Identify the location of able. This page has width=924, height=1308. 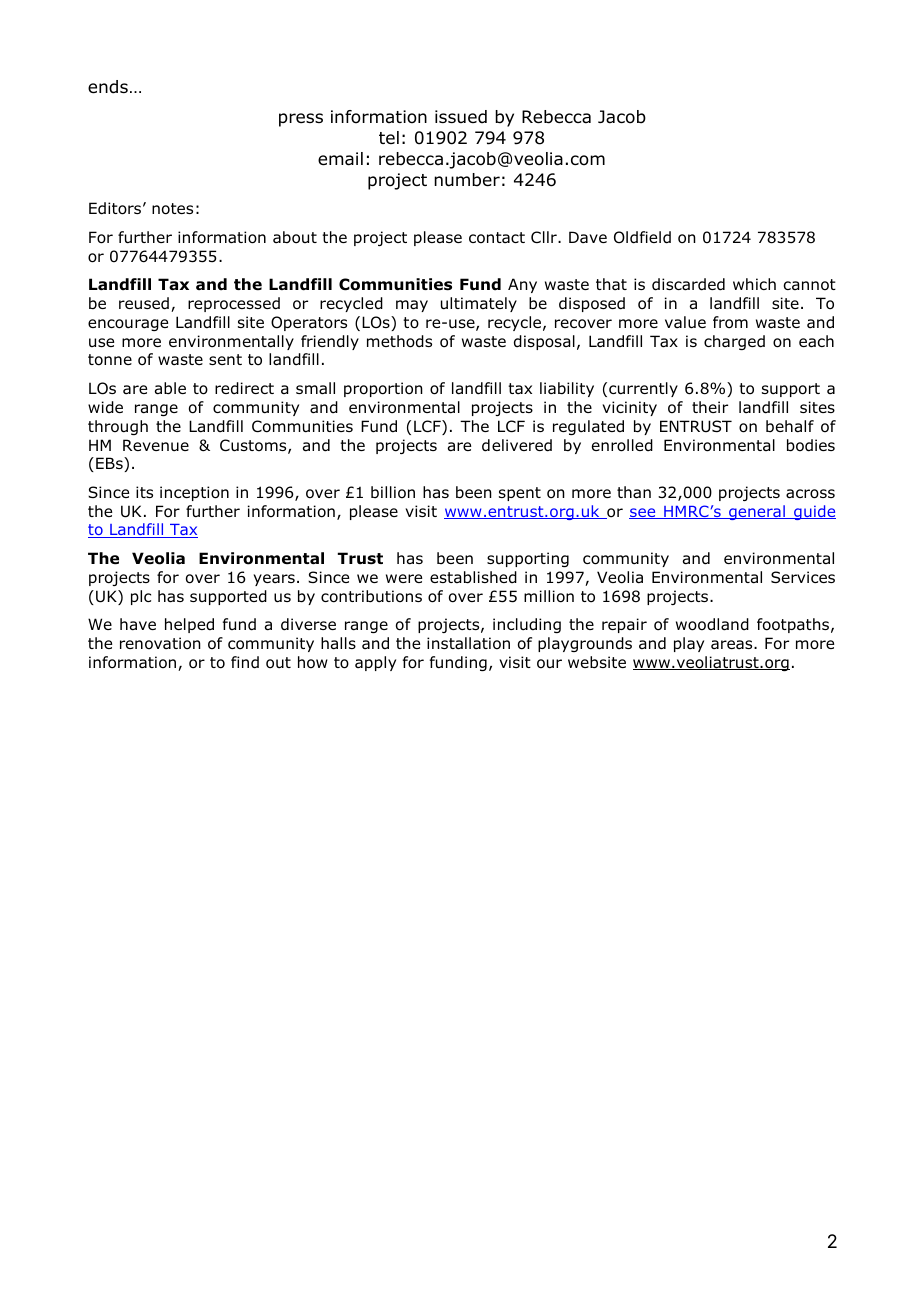
(170, 388).
